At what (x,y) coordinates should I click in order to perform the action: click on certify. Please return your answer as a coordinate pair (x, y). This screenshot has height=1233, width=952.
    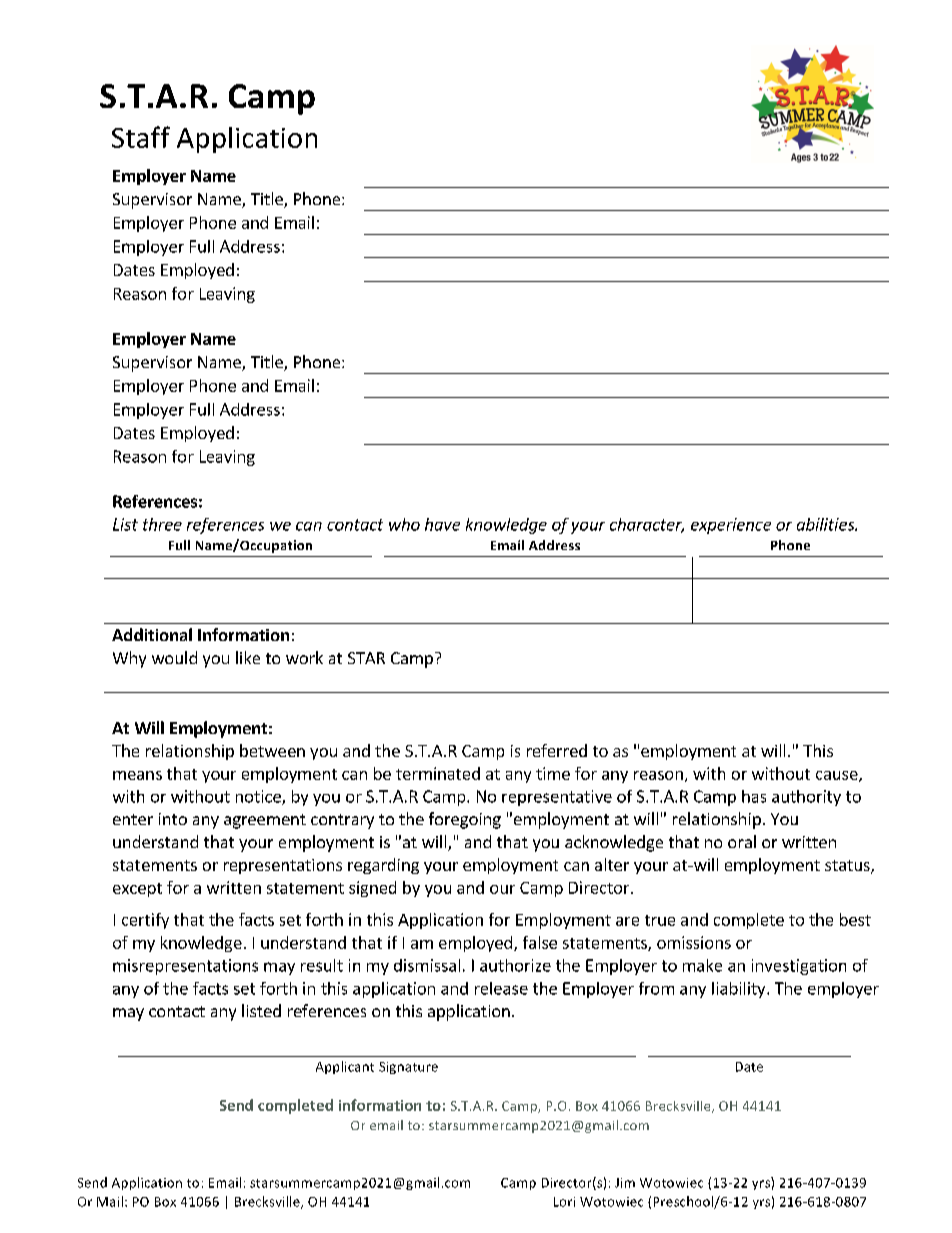
    Looking at the image, I should click on (145, 921).
